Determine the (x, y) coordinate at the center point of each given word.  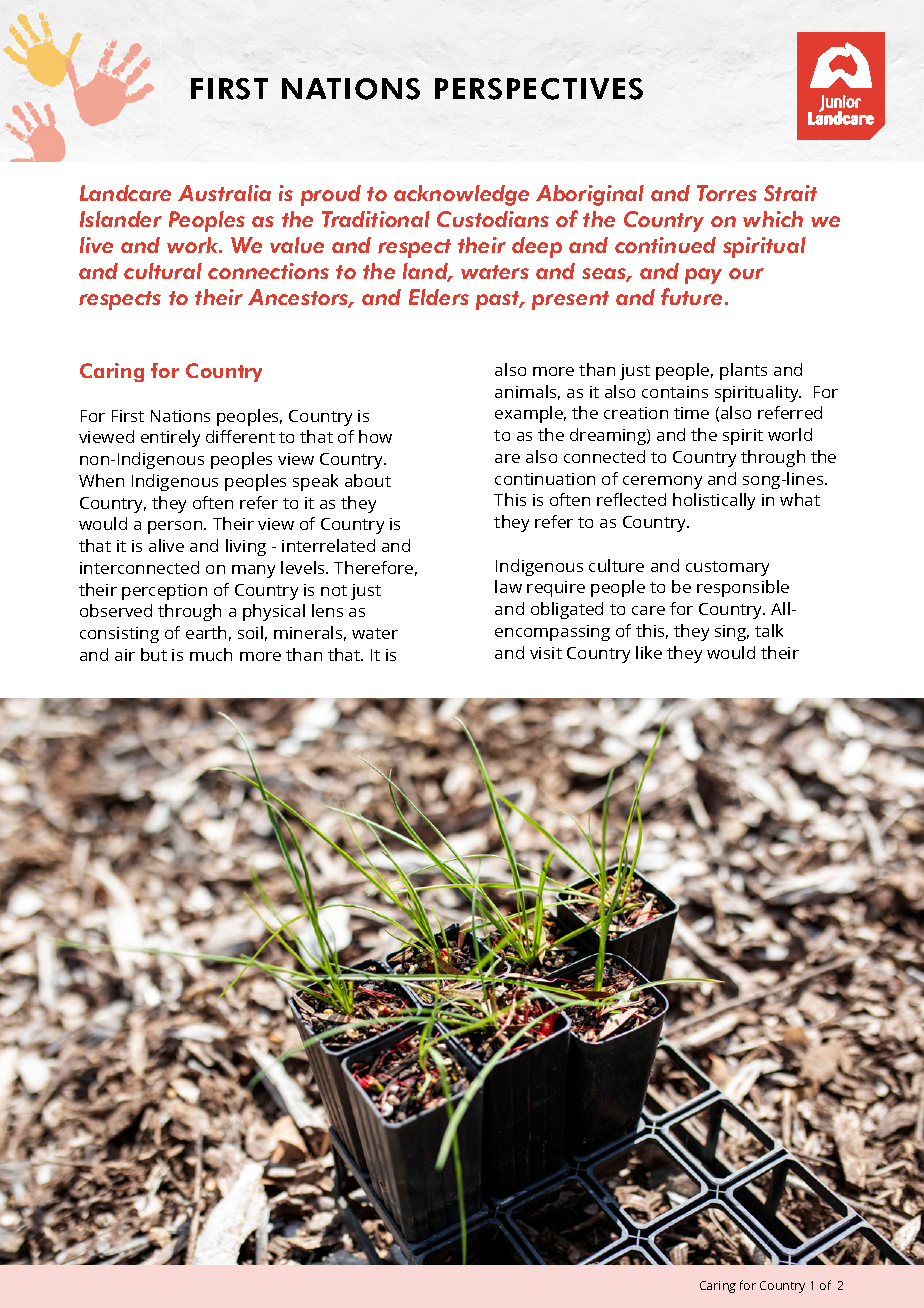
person (176, 527)
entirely (170, 438)
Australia (224, 193)
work (194, 245)
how (375, 436)
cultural (163, 271)
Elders (439, 297)
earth (206, 632)
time (691, 413)
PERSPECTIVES (539, 89)
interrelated (328, 545)
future (691, 296)
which (773, 219)
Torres (727, 193)
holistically (714, 501)
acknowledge (461, 195)
